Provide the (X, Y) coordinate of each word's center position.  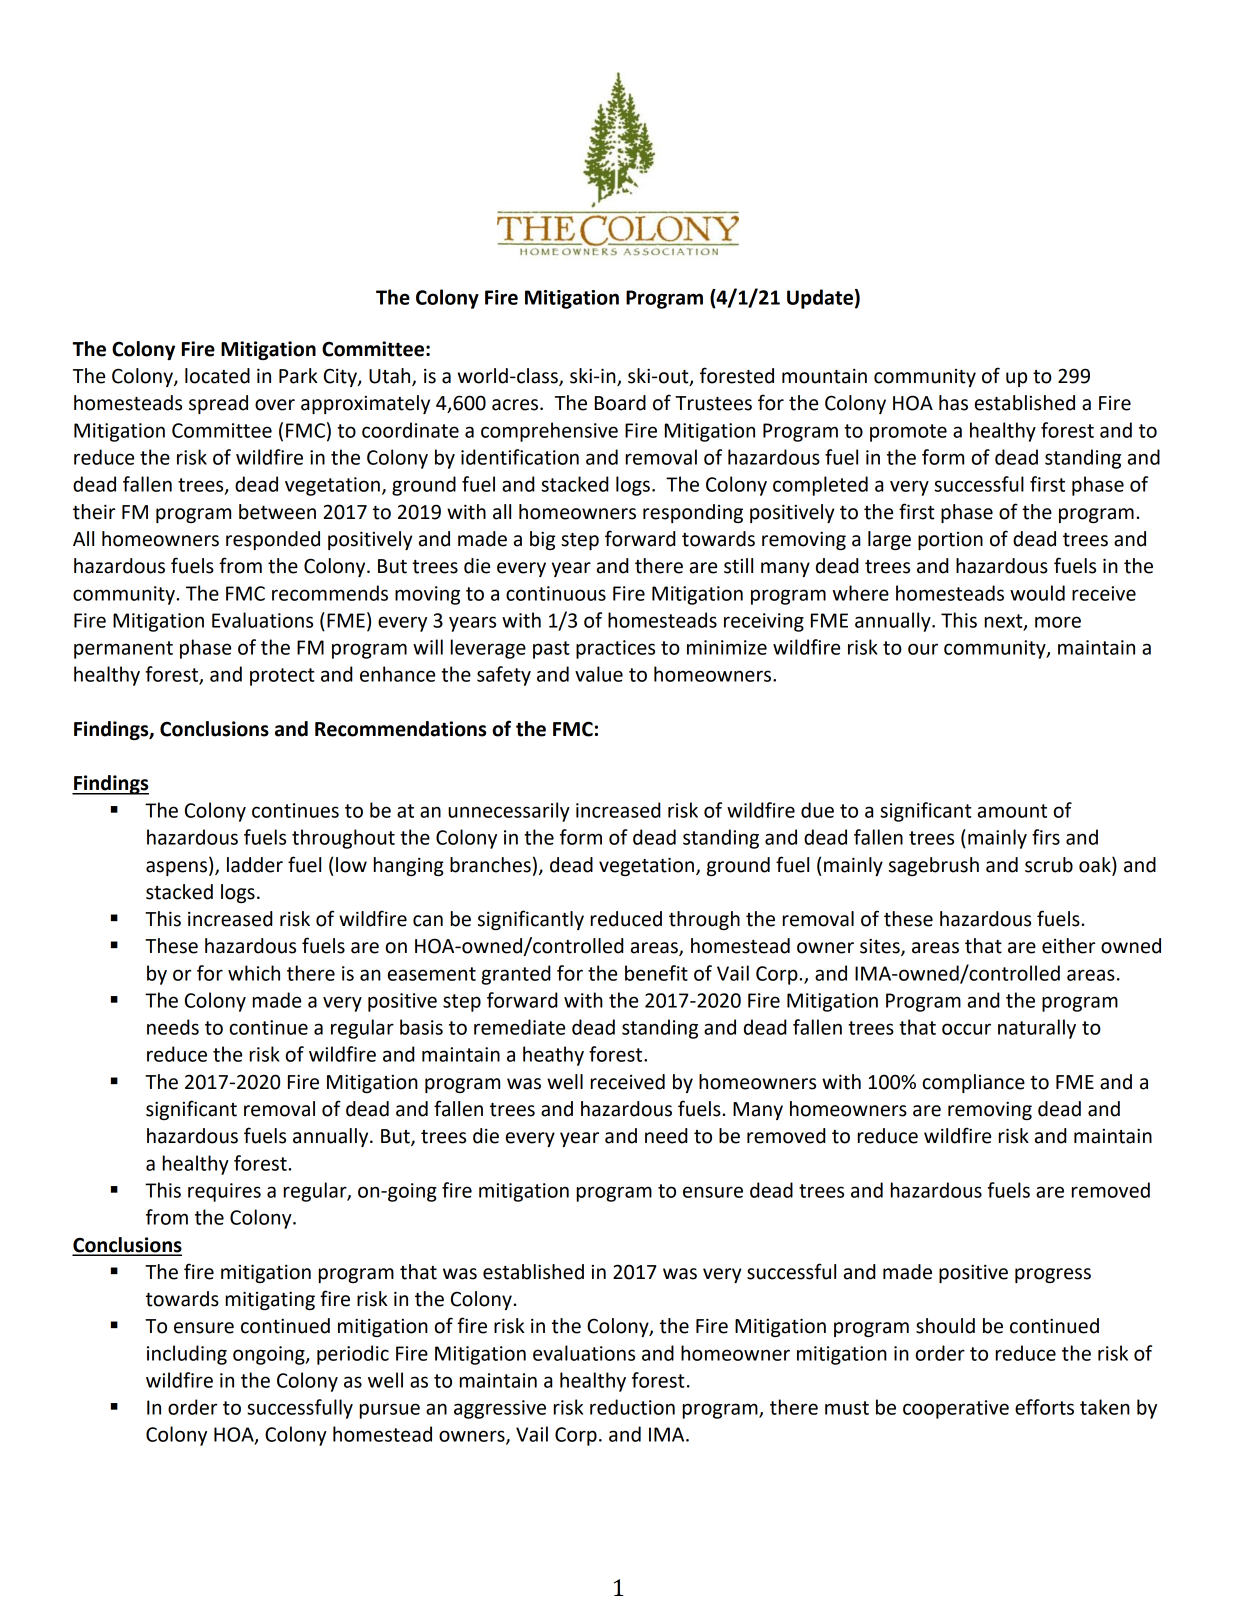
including (187, 1355)
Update (820, 299)
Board (620, 403)
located (217, 376)
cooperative (956, 1409)
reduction (632, 1407)
